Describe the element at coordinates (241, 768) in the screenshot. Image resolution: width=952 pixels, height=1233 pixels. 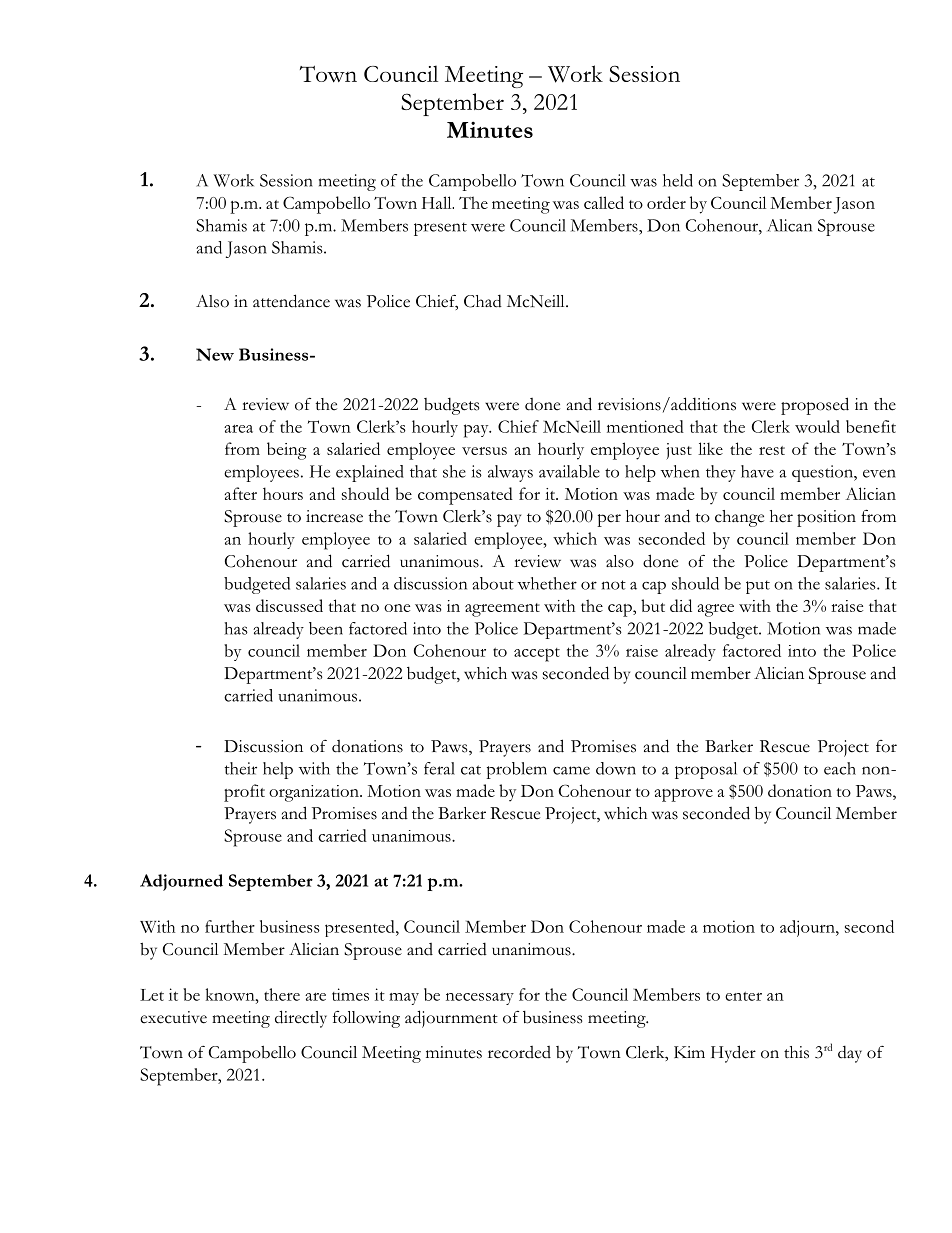
I see `their` at that location.
